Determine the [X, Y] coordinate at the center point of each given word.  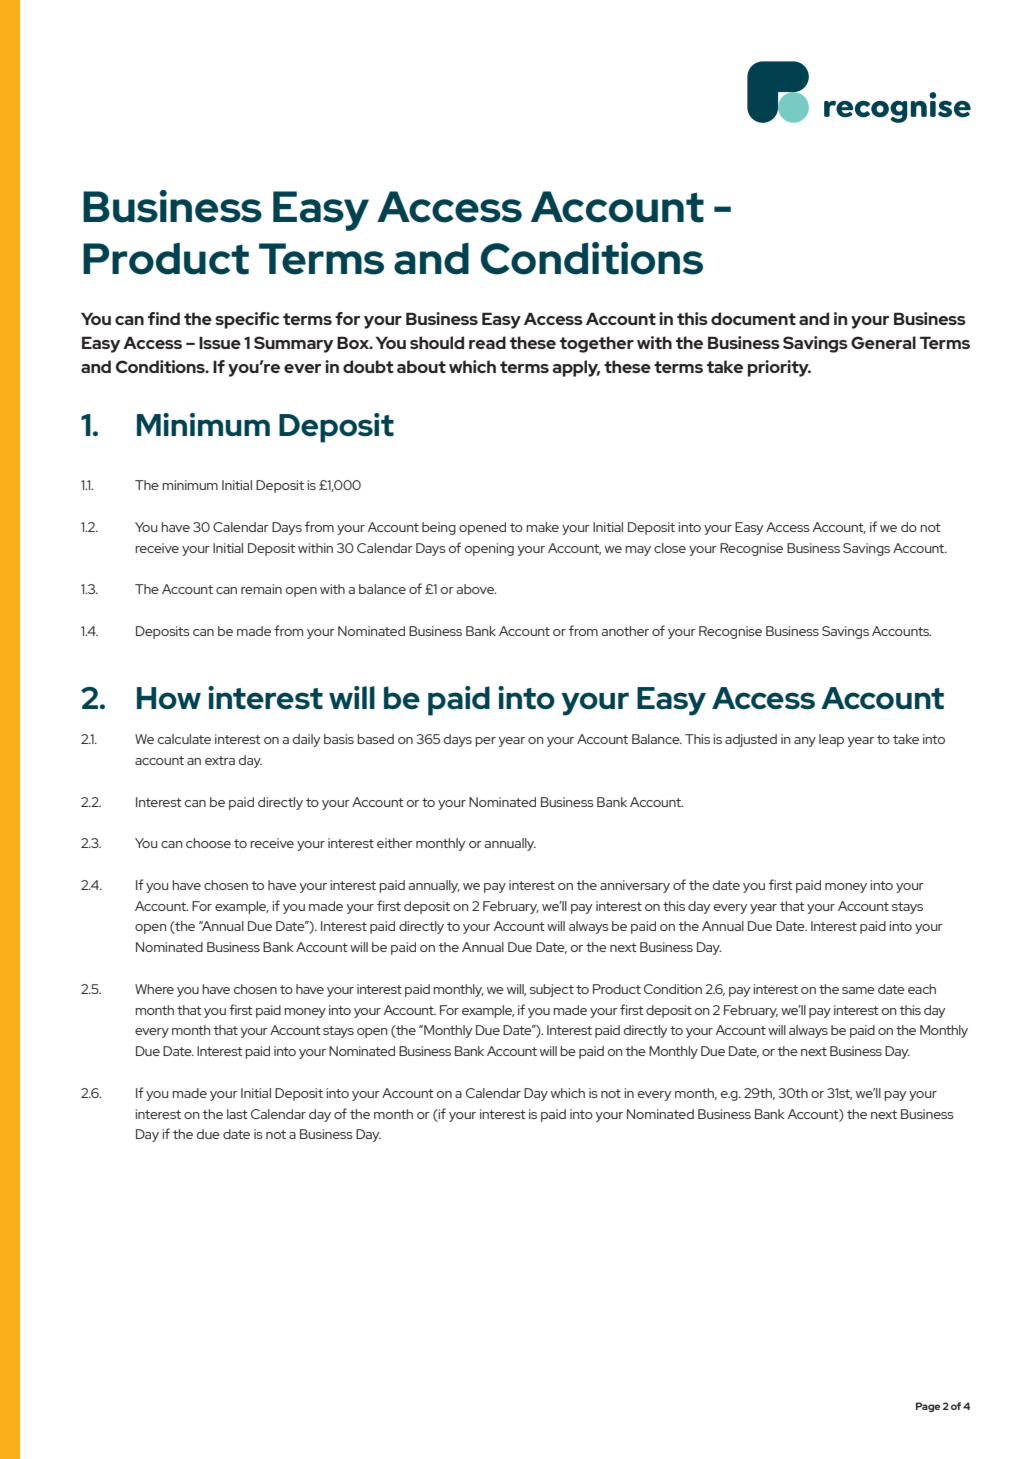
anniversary [635, 886]
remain [261, 589]
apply [576, 368]
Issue [220, 343]
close [670, 548]
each [922, 989]
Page [928, 1407]
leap [831, 740]
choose [208, 843]
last [237, 1114]
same [858, 990]
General [883, 342]
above [476, 589]
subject [552, 990]
